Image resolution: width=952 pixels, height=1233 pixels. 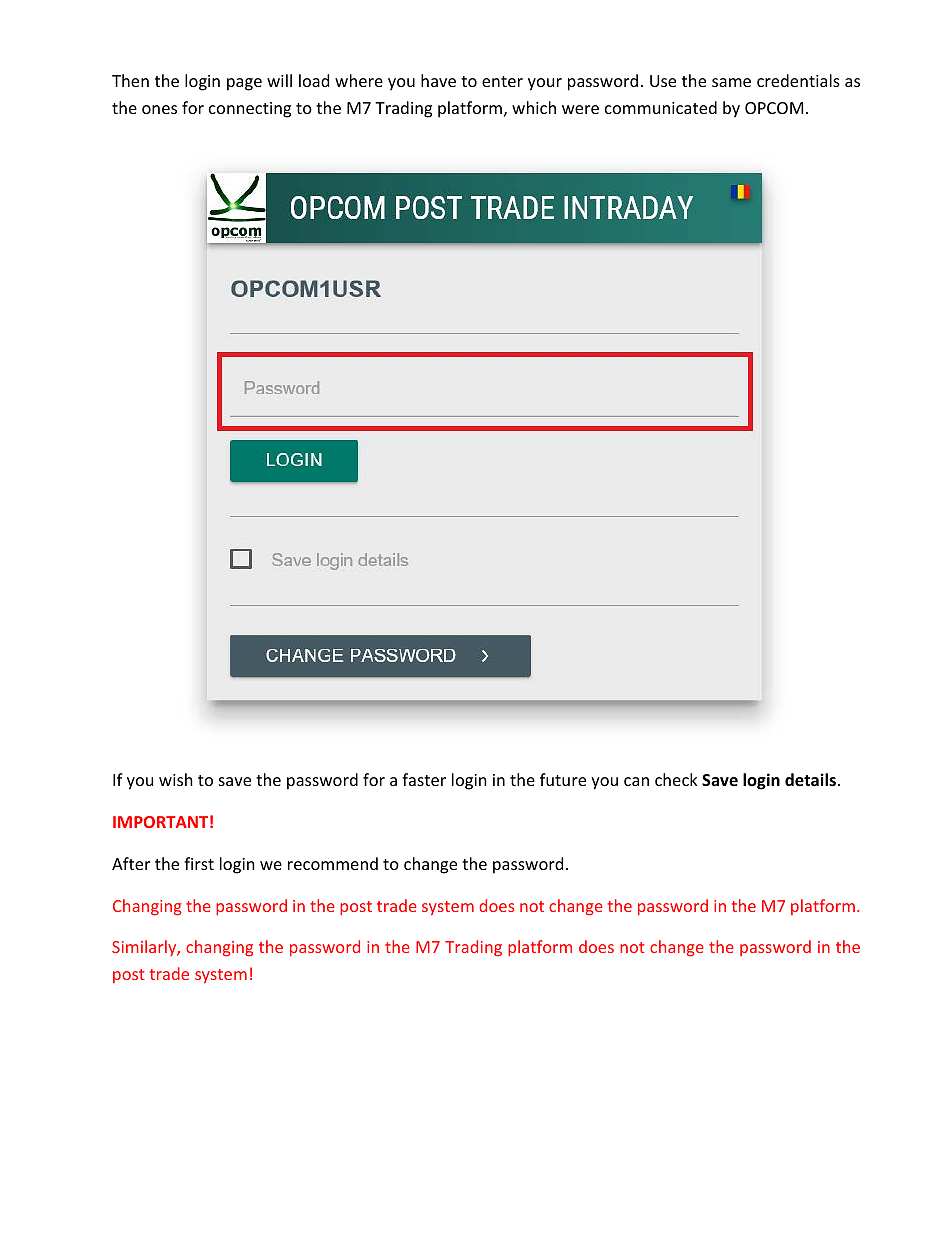 What do you see at coordinates (333, 863) in the screenshot?
I see `recommend` at bounding box center [333, 863].
